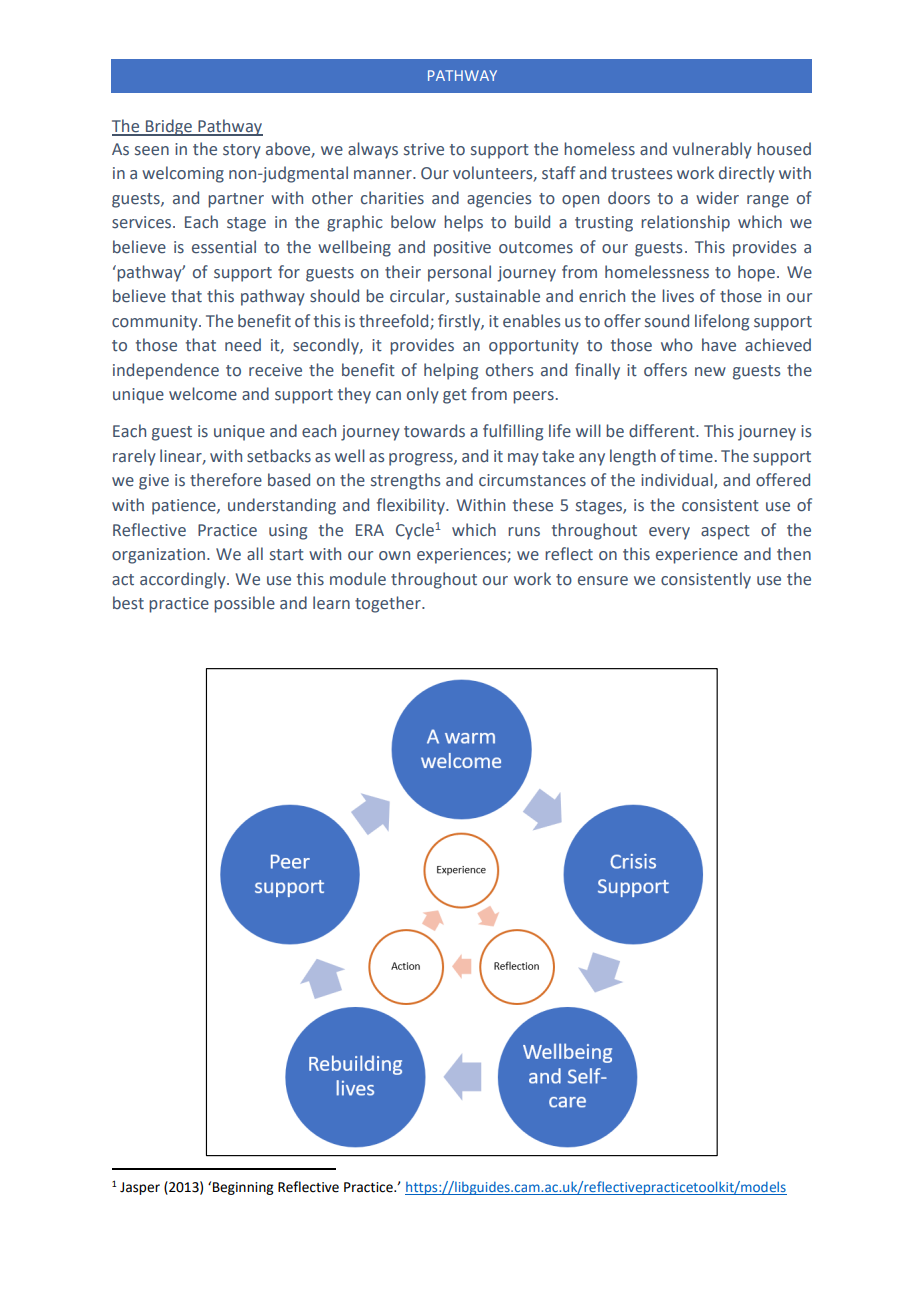  I want to click on Beginning, so click(243, 1188).
